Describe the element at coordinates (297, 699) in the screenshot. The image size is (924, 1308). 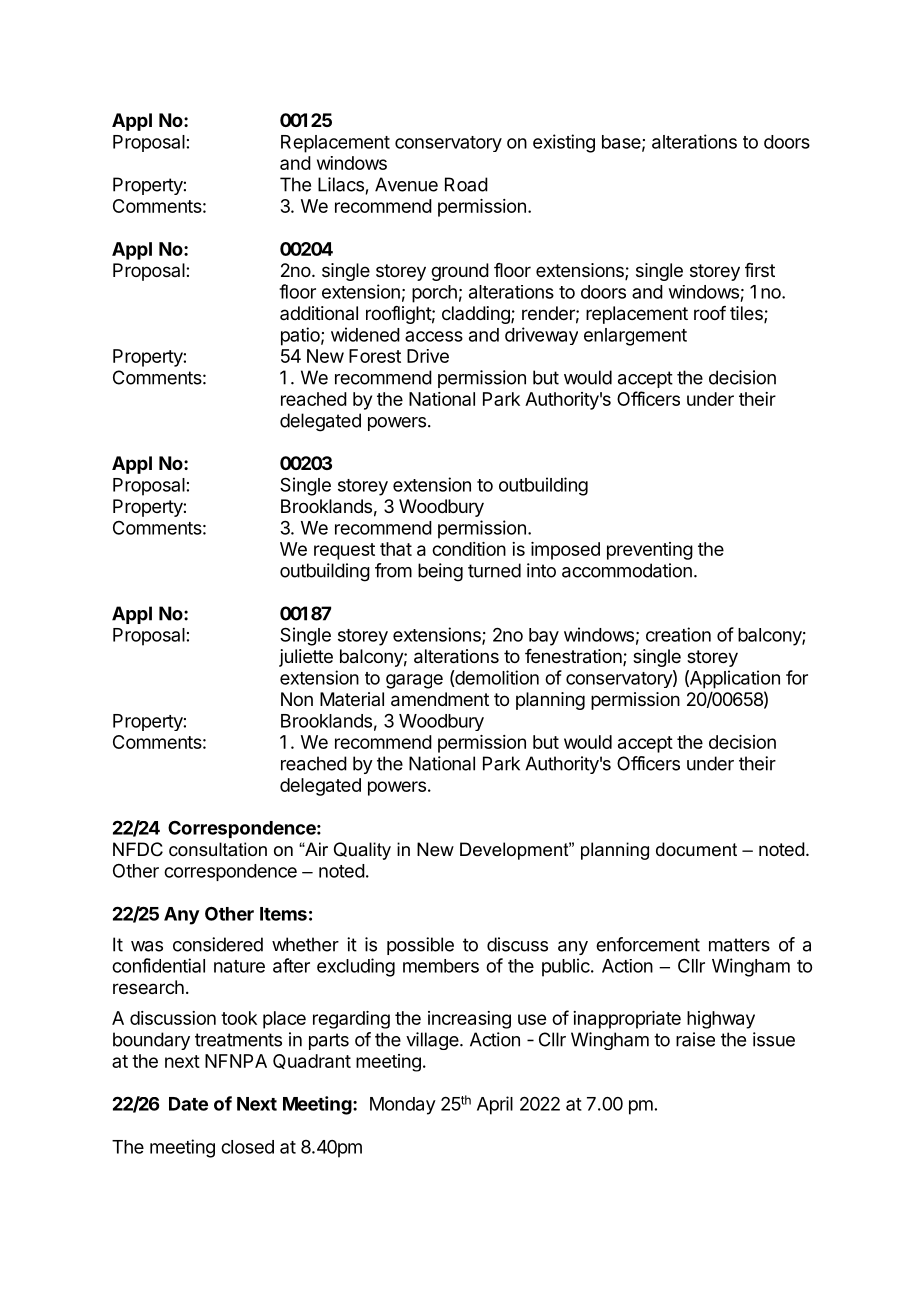
I see `Non` at that location.
